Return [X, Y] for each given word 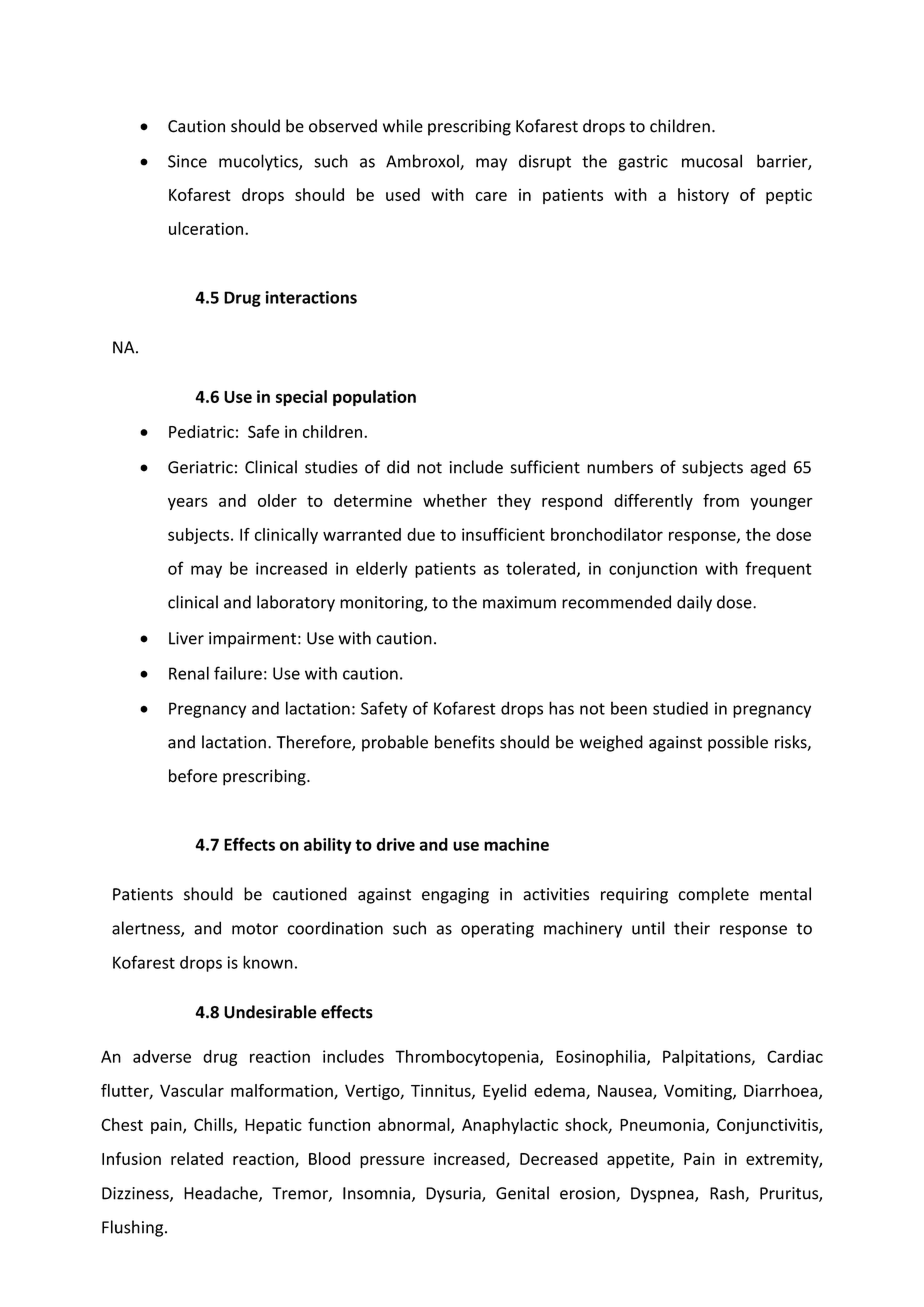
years [188, 504]
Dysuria [454, 1195]
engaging [455, 896]
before [193, 776]
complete [713, 895]
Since [187, 161]
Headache [222, 1194]
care [491, 196]
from [721, 500]
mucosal [712, 161]
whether [455, 500]
